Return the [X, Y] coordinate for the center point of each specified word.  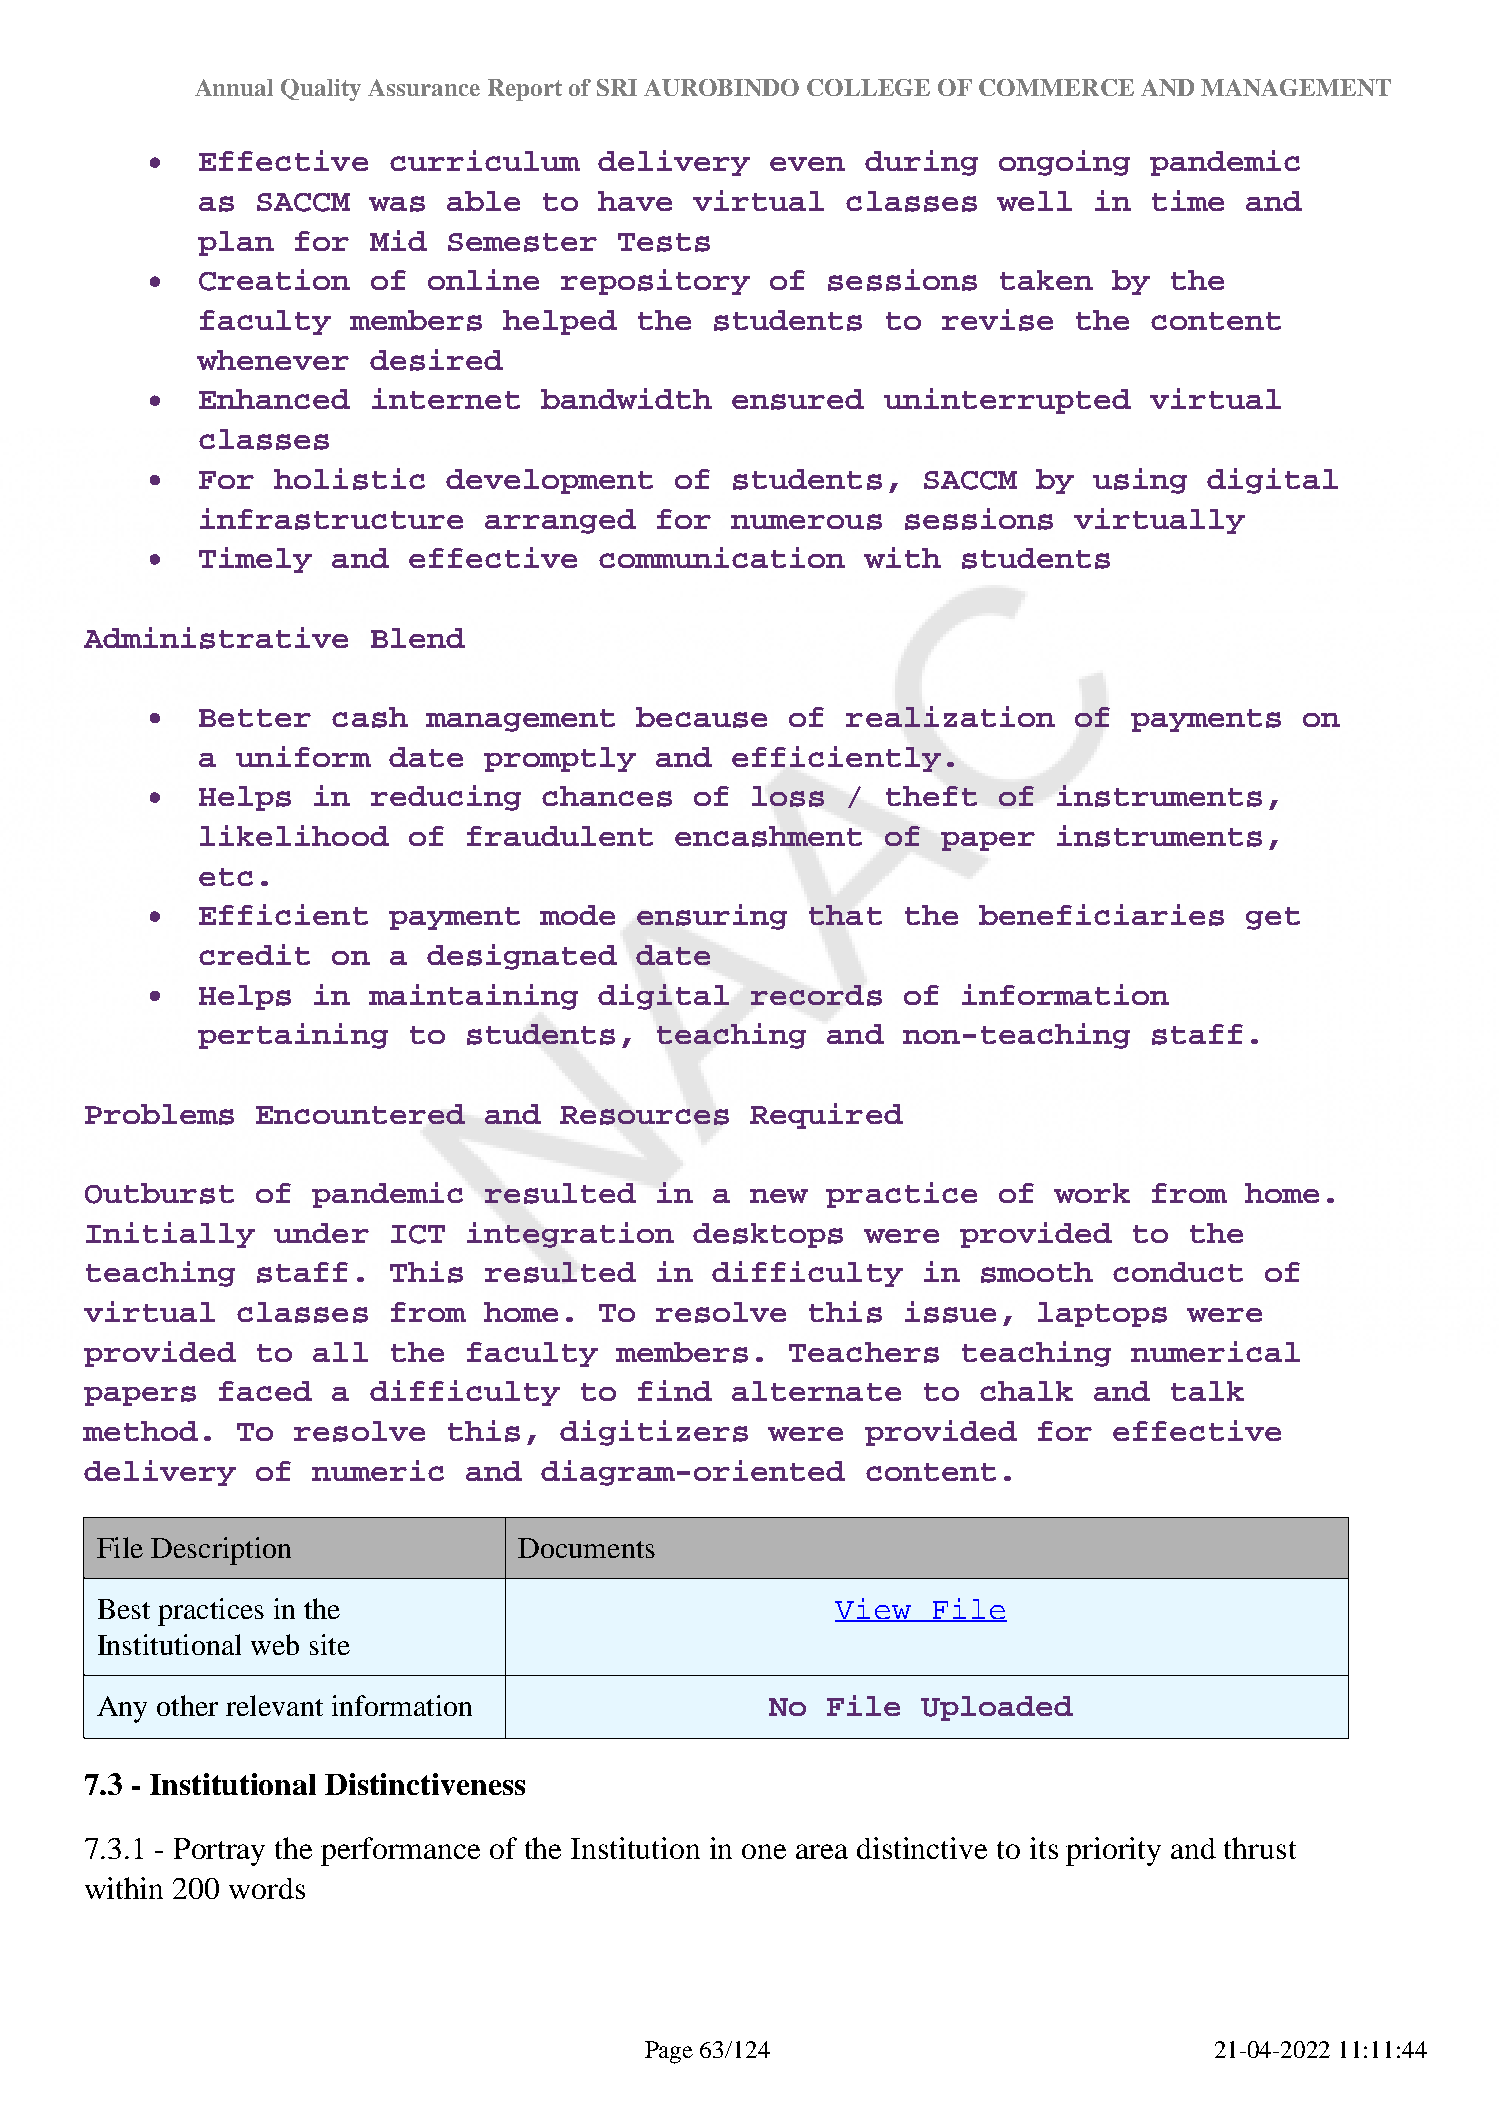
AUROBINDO [721, 87]
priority [1113, 1851]
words [267, 1888]
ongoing [1064, 163]
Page [669, 2052]
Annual [234, 87]
